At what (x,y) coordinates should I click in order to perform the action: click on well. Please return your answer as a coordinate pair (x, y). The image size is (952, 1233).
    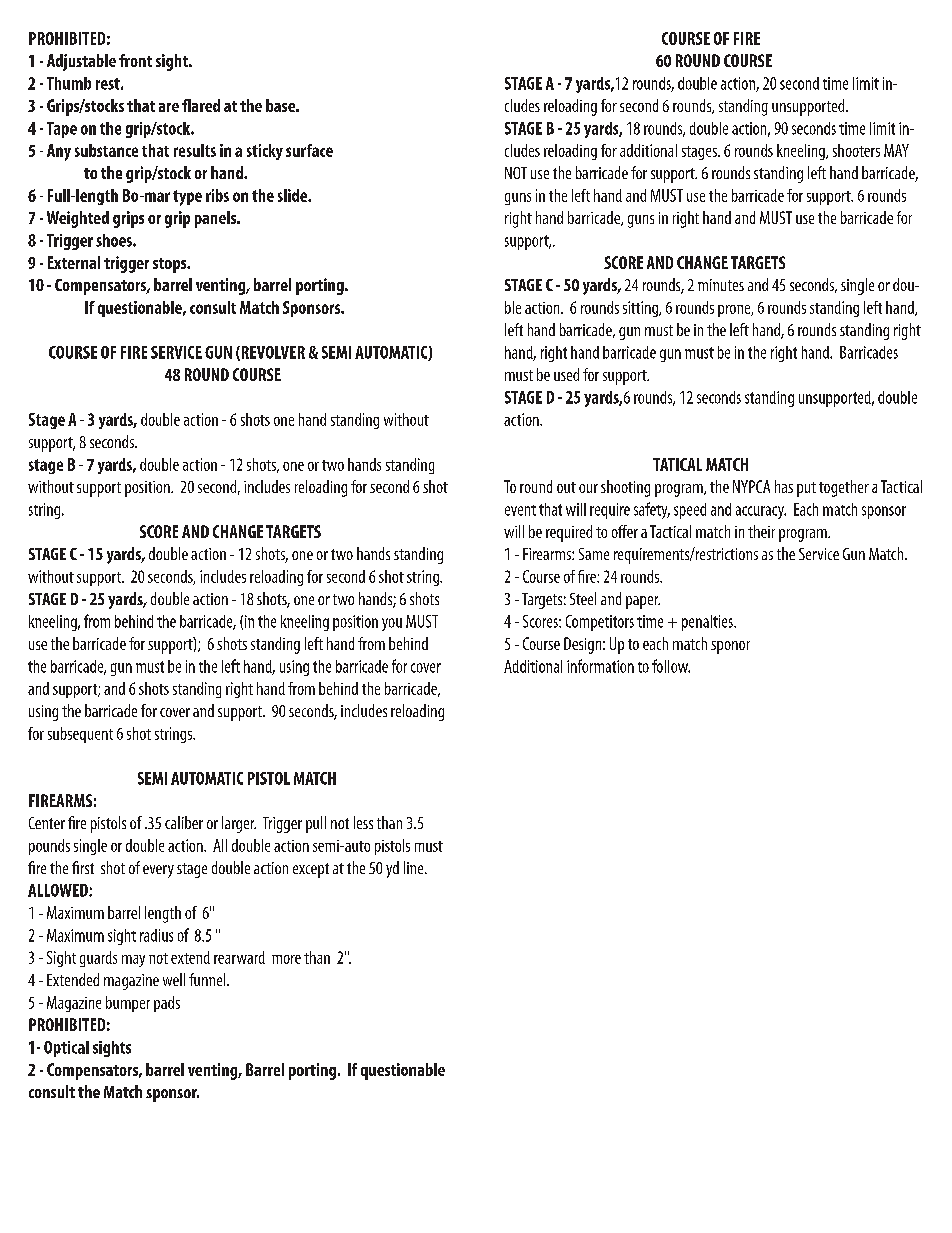
    Looking at the image, I should click on (174, 979).
